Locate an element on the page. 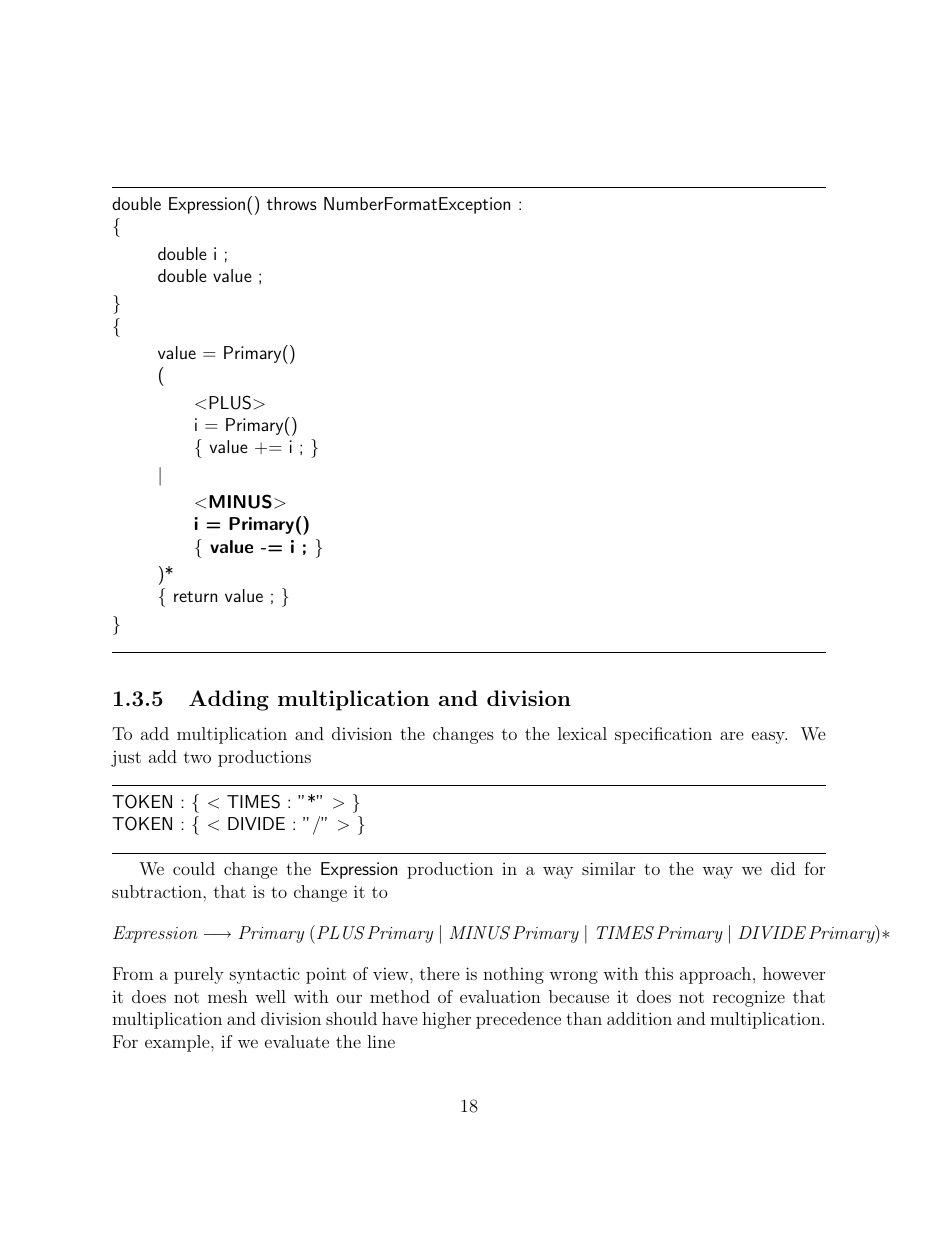 This image has width=952, height=1233. throws is located at coordinates (292, 203).
